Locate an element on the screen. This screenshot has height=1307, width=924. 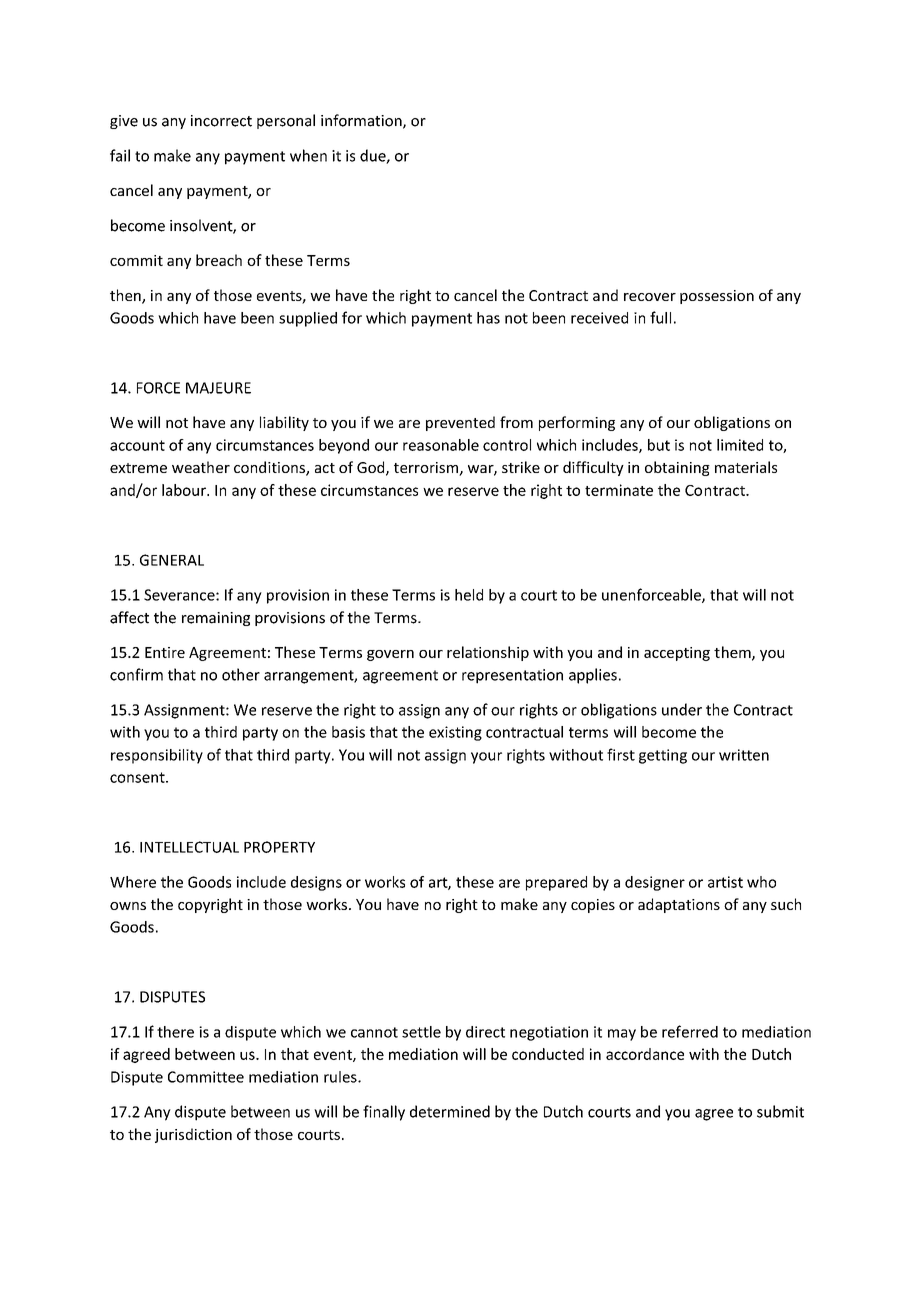
submit is located at coordinates (780, 1111).
